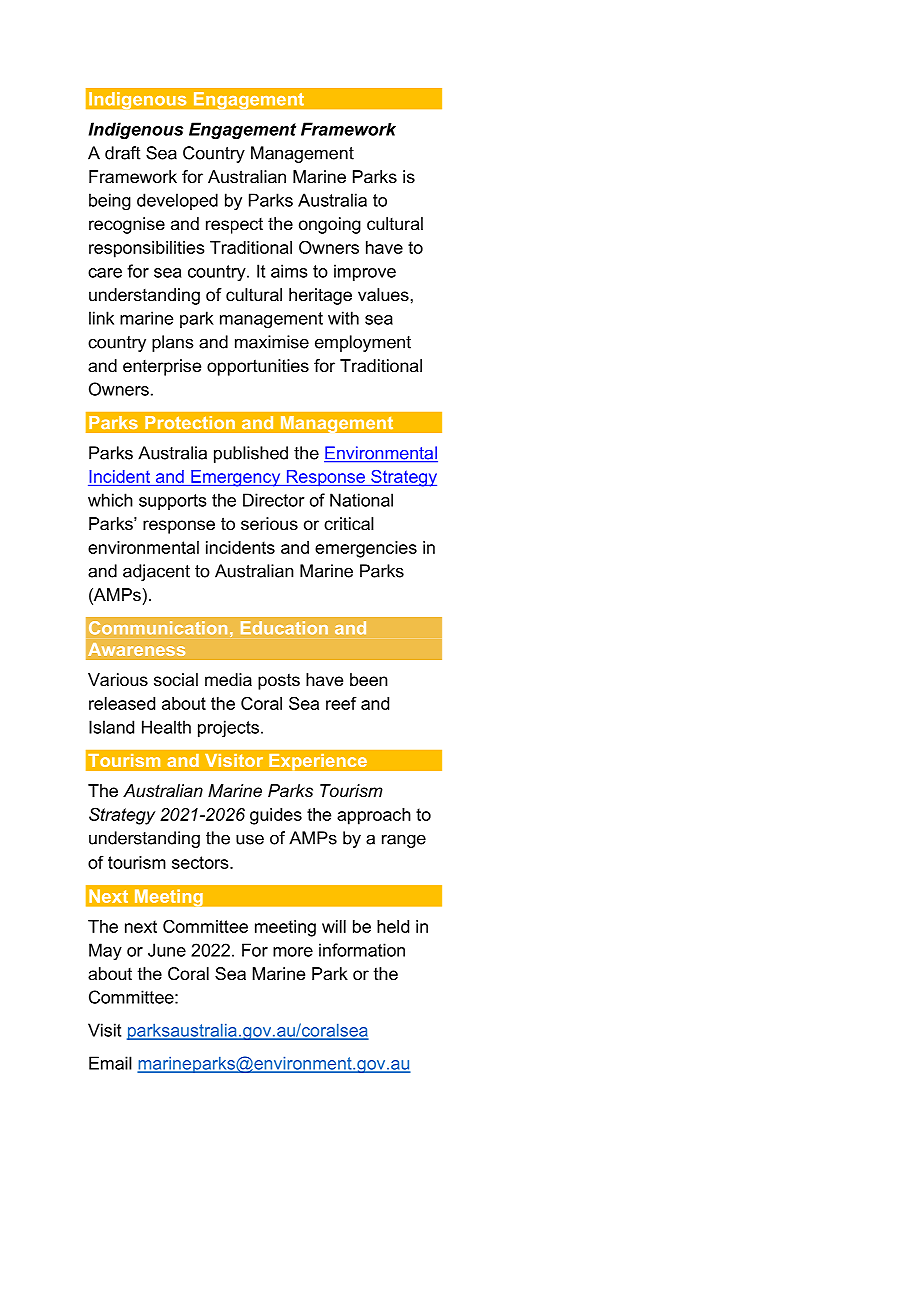 Image resolution: width=924 pixels, height=1308 pixels. Describe the element at coordinates (110, 1063) in the document. I see `Email` at that location.
